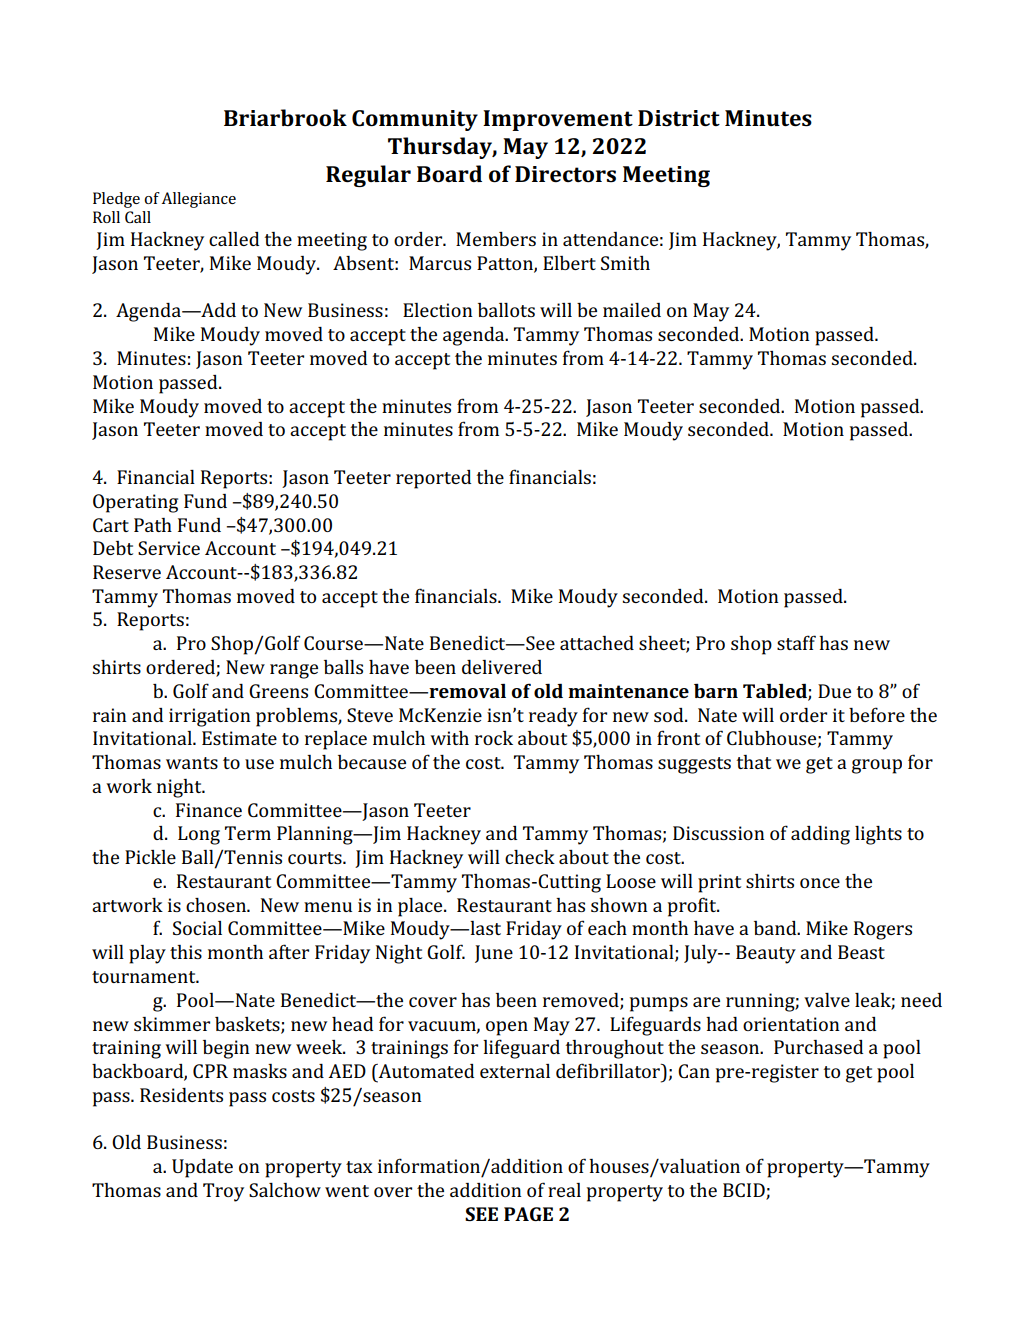  Describe the element at coordinates (632, 310) in the screenshot. I see `mailed` at that location.
